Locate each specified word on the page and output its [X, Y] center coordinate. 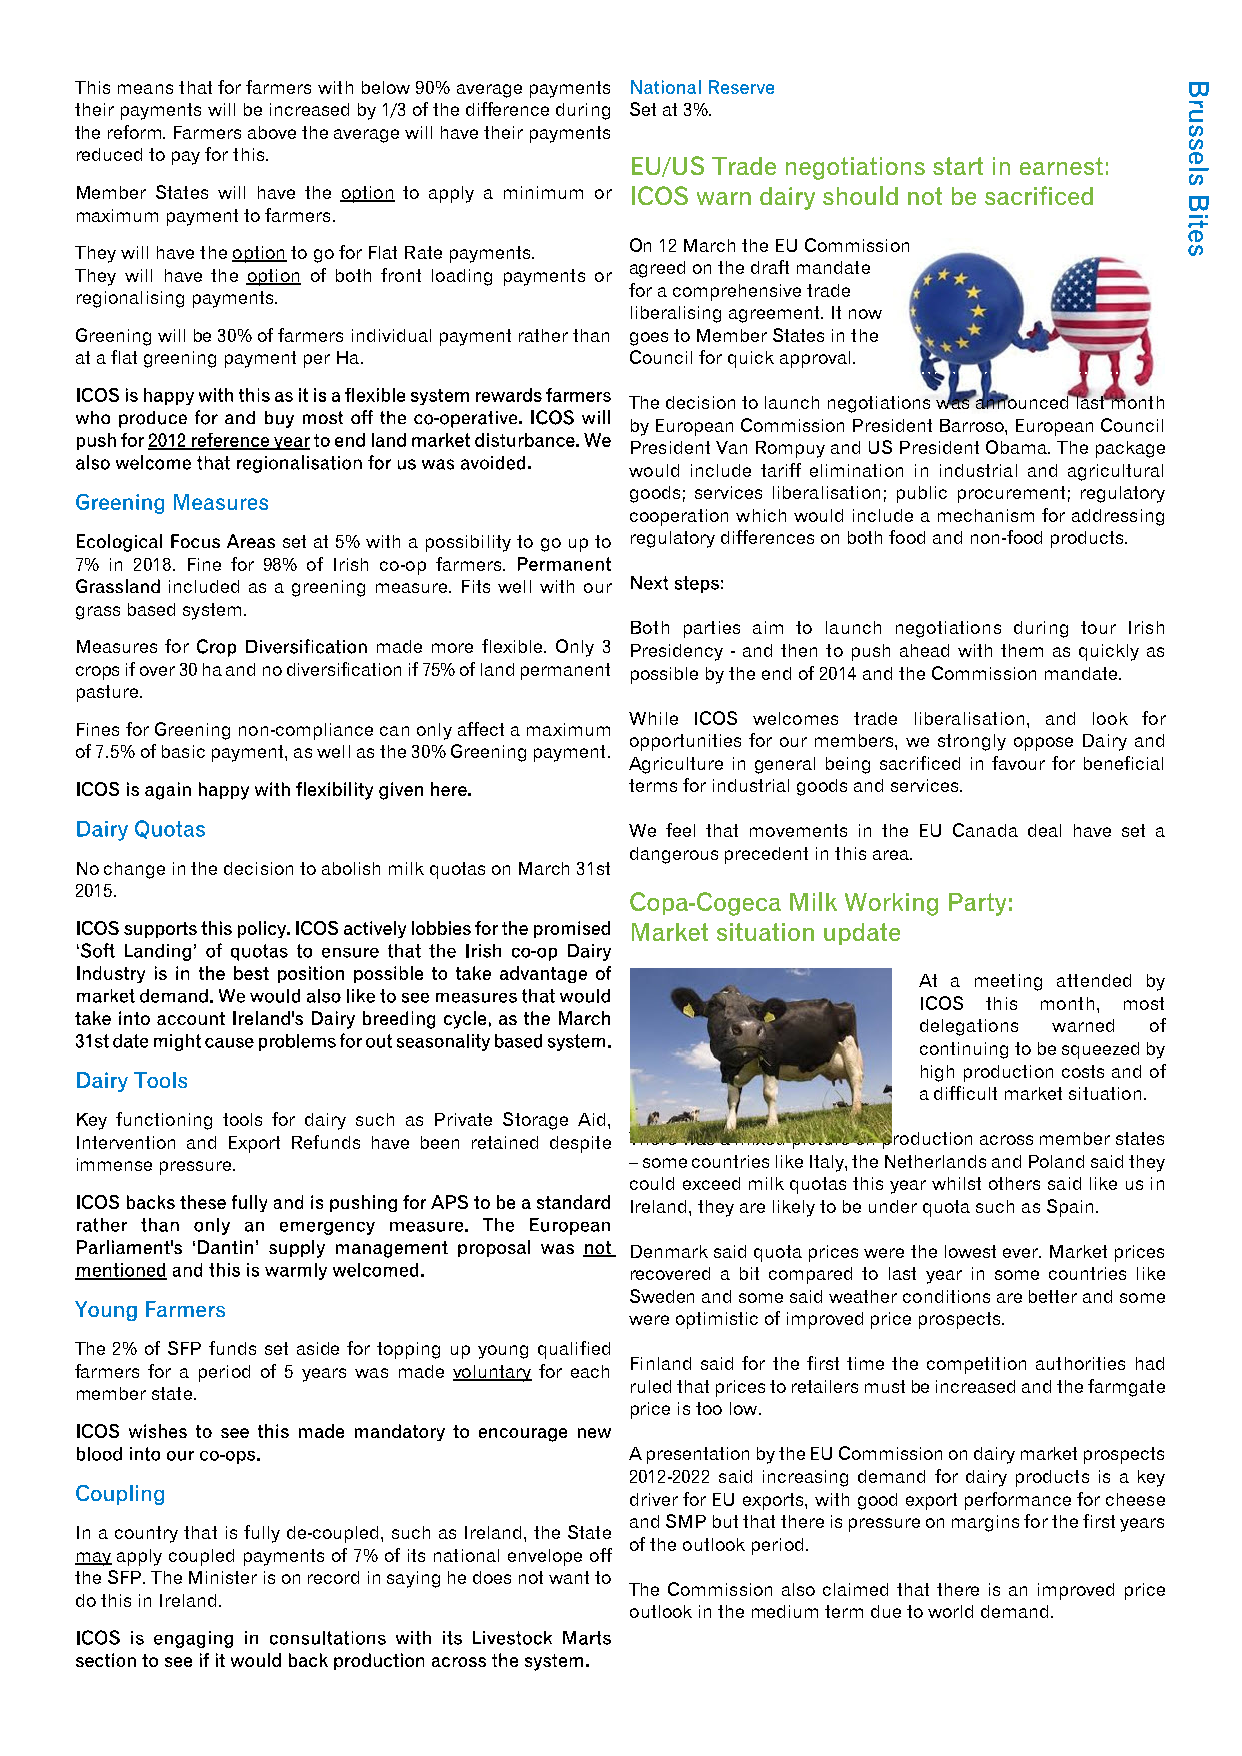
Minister [223, 1577]
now [865, 314]
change [134, 870]
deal [1044, 830]
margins [985, 1523]
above [272, 132]
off [601, 1555]
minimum [543, 192]
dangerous [674, 855]
